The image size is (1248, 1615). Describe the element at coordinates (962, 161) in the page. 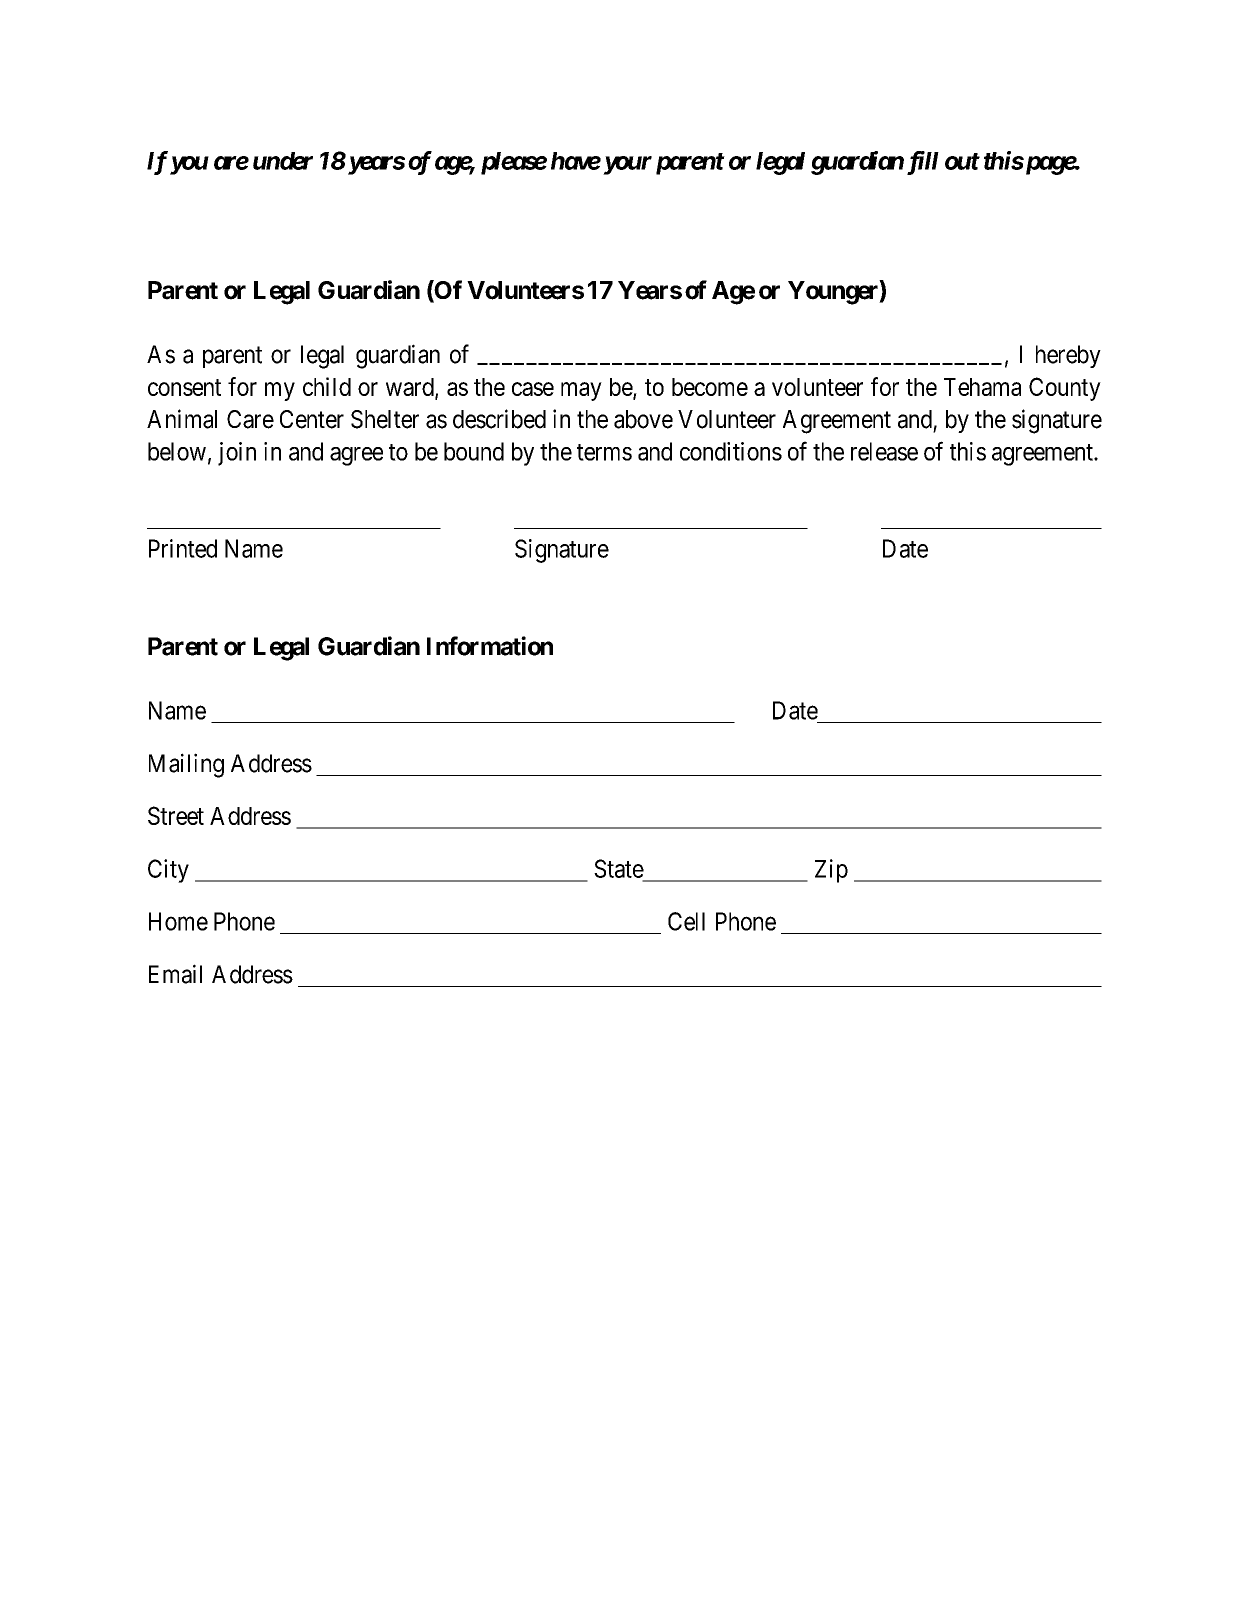

I see `out` at that location.
